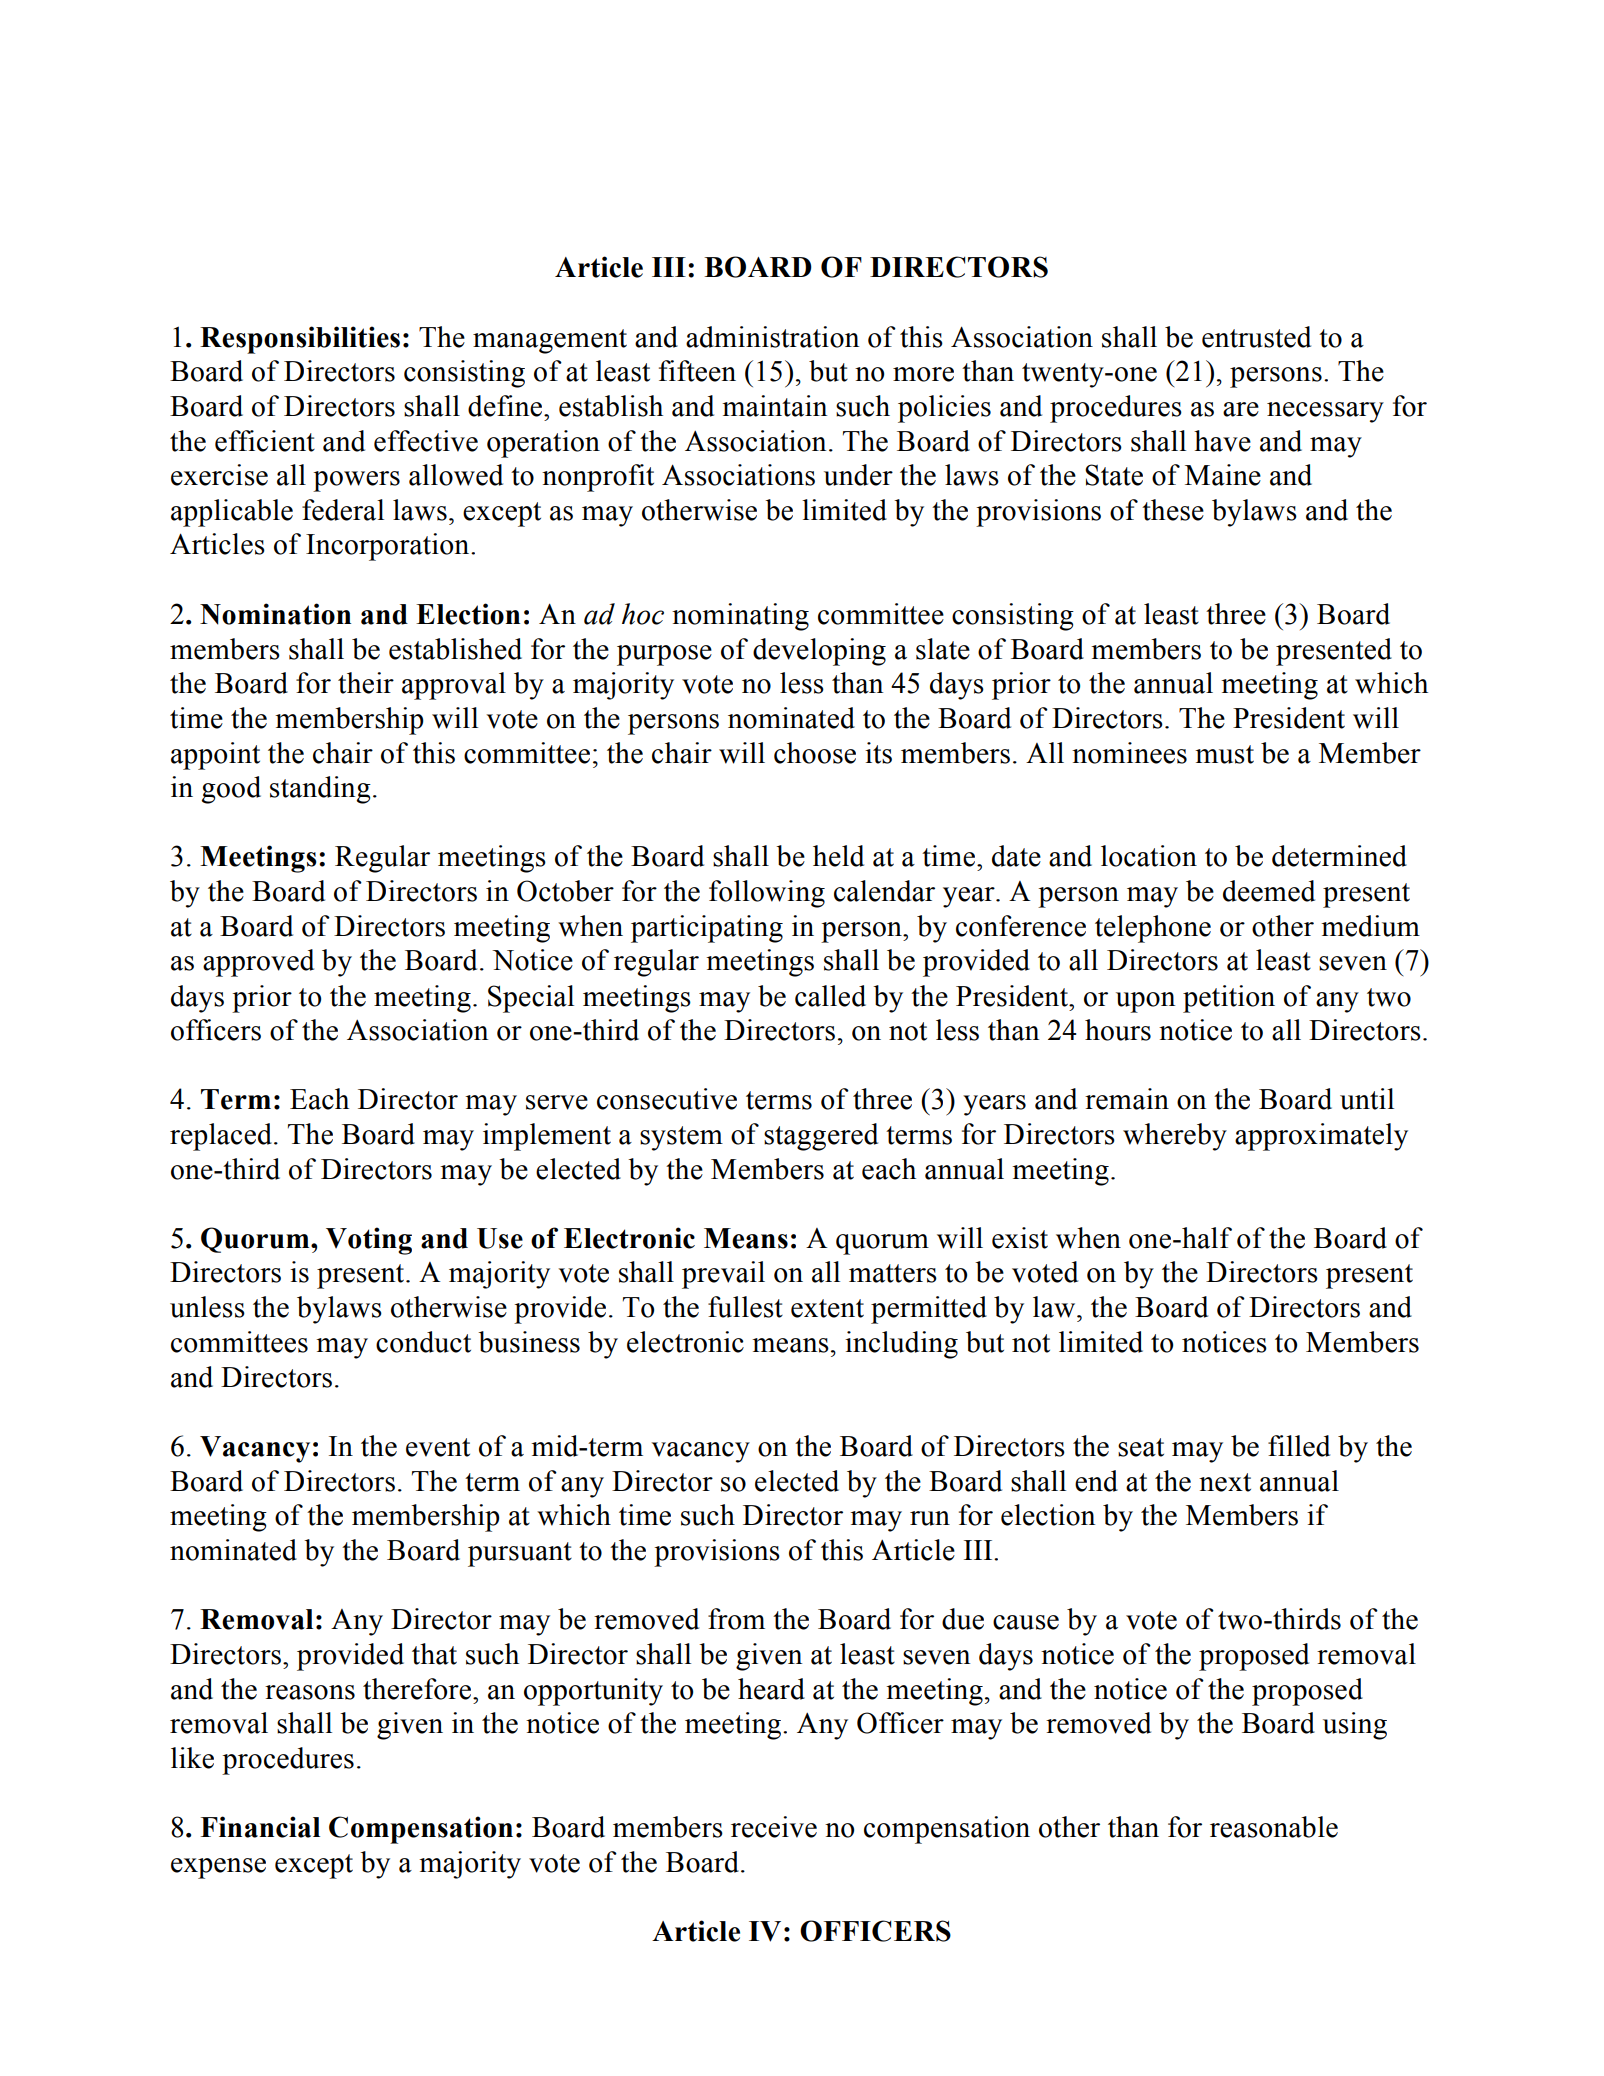 Image resolution: width=1604 pixels, height=2076 pixels. I want to click on staggered, so click(821, 1137).
